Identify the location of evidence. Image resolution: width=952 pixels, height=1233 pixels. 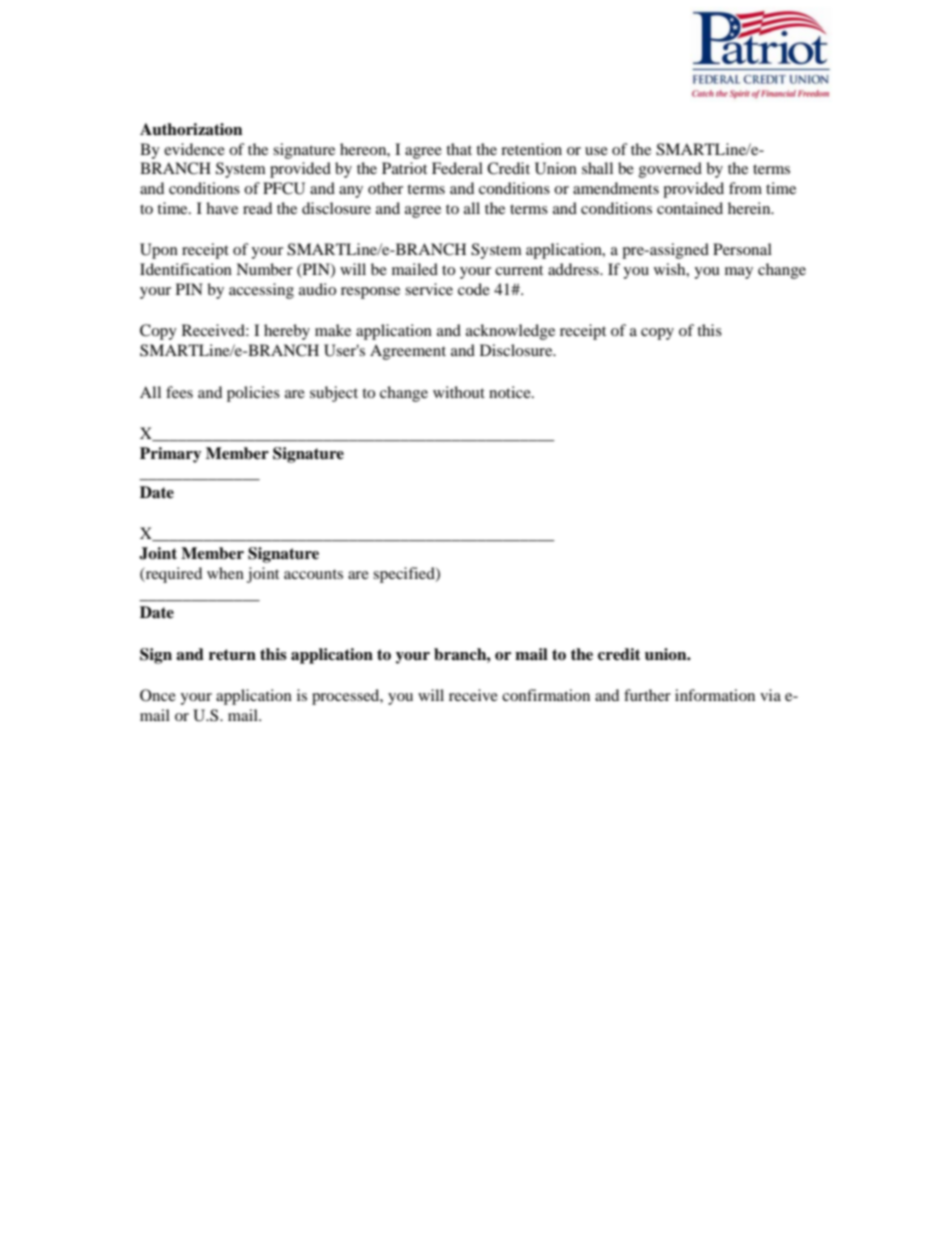
(194, 149).
